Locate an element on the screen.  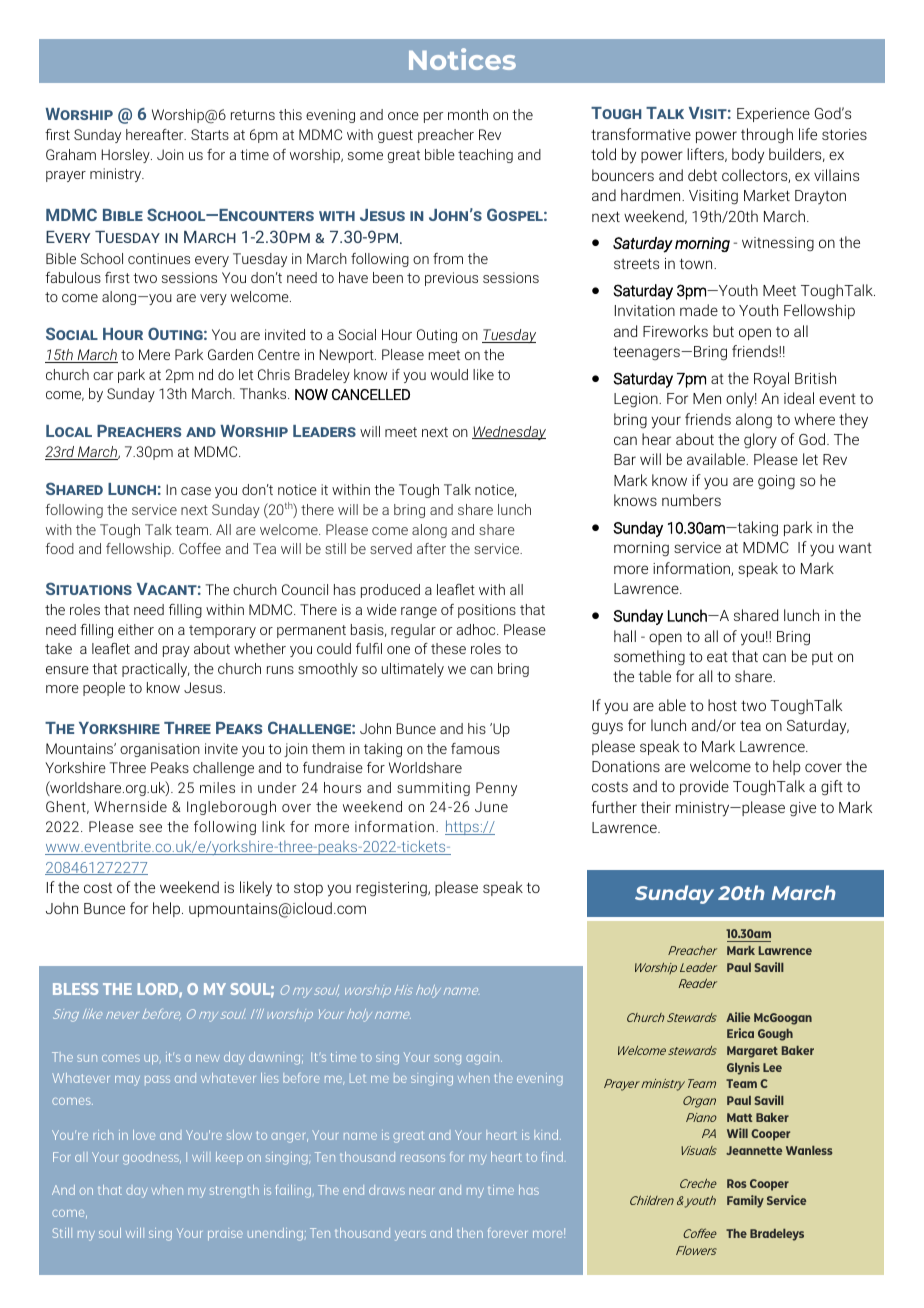
want is located at coordinates (855, 548).
